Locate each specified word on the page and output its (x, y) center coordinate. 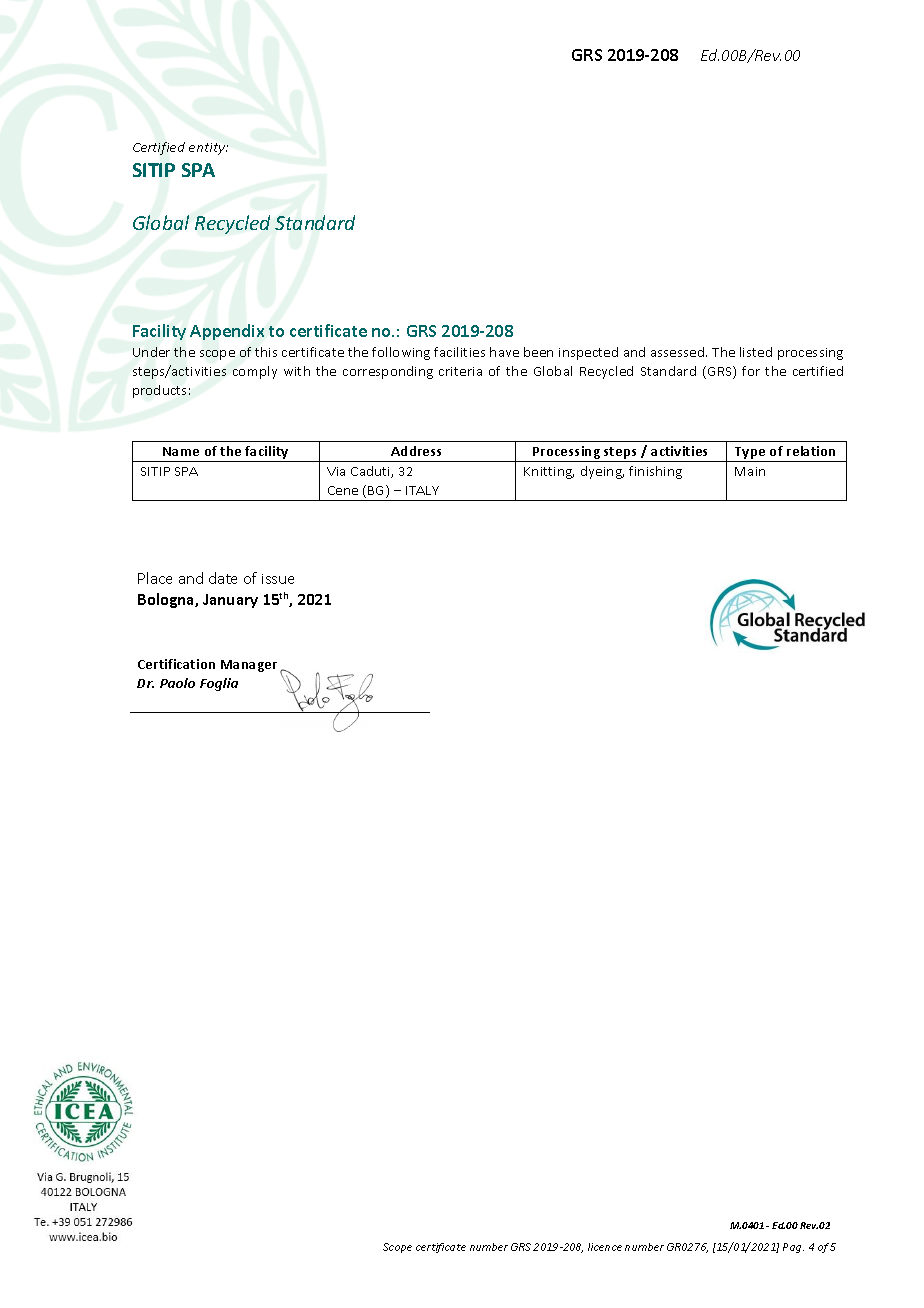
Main (750, 471)
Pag (793, 1248)
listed (756, 352)
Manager (249, 666)
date (223, 578)
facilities (459, 352)
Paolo (177, 683)
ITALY (422, 490)
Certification (176, 664)
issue (278, 579)
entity (208, 149)
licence (605, 1247)
